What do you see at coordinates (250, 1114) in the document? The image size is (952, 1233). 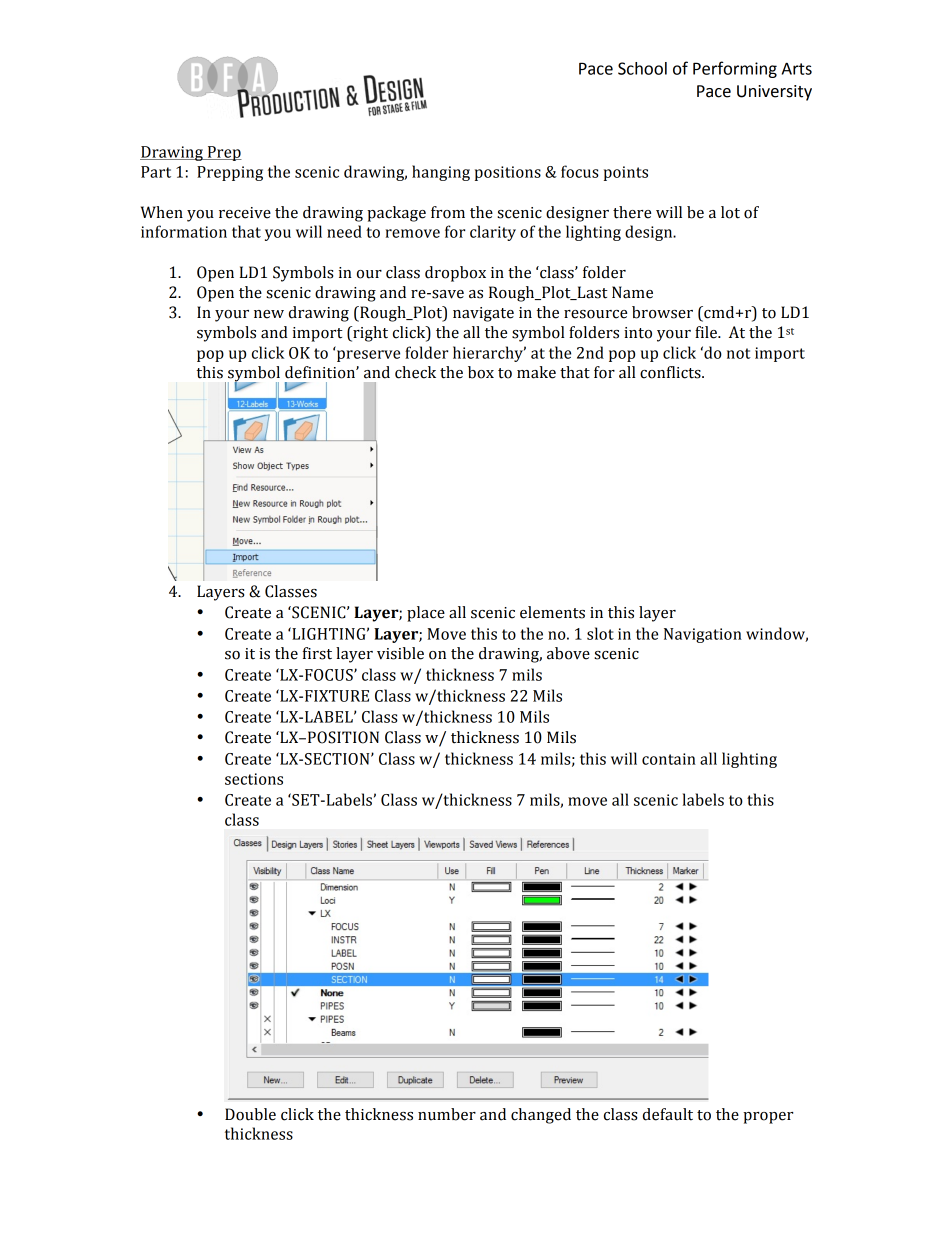 I see `Double` at bounding box center [250, 1114].
